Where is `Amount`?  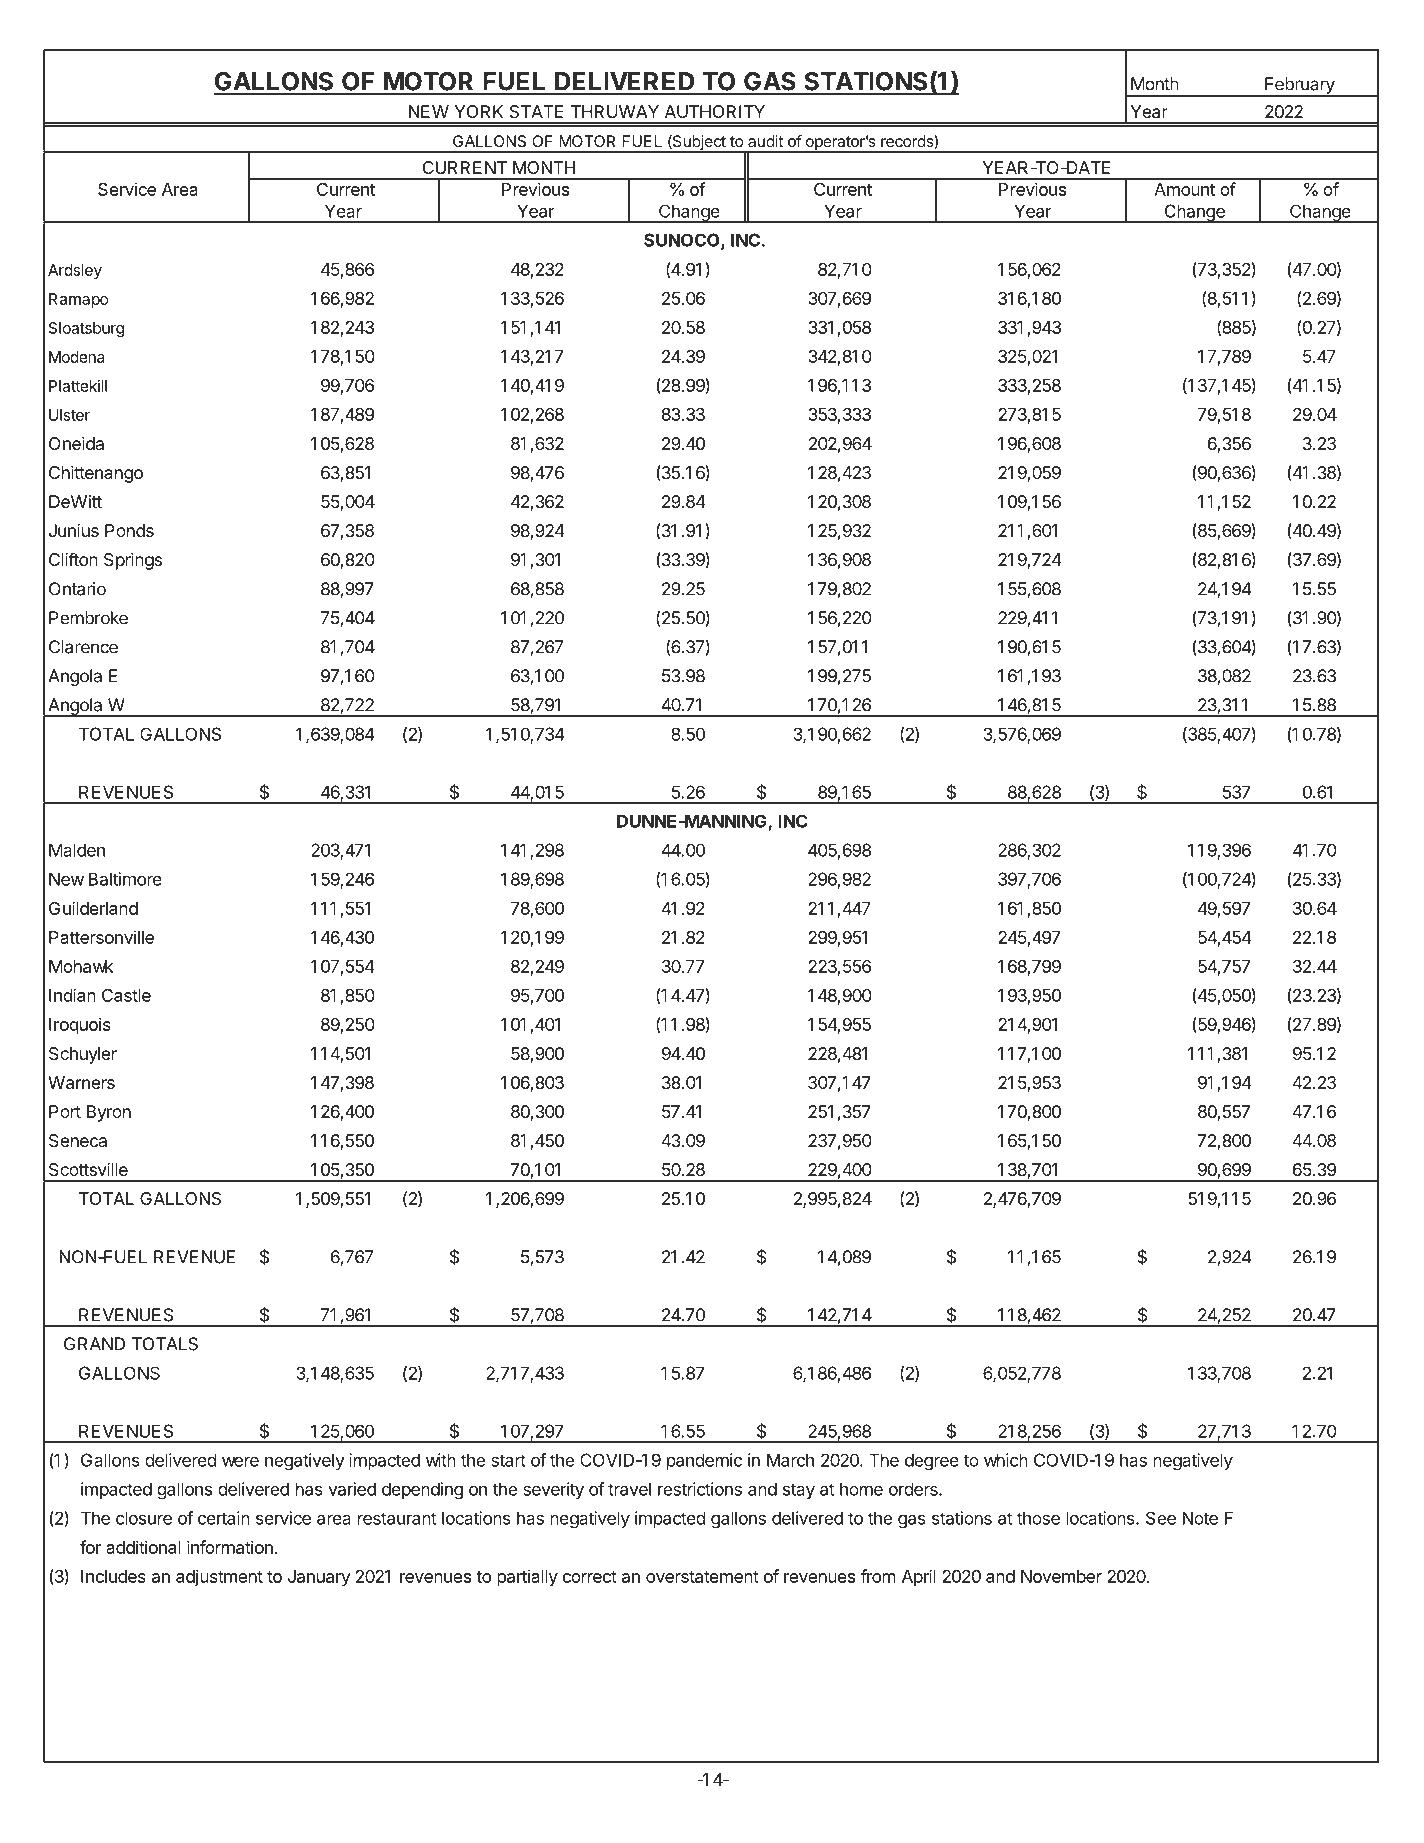 Amount is located at coordinates (1184, 189).
